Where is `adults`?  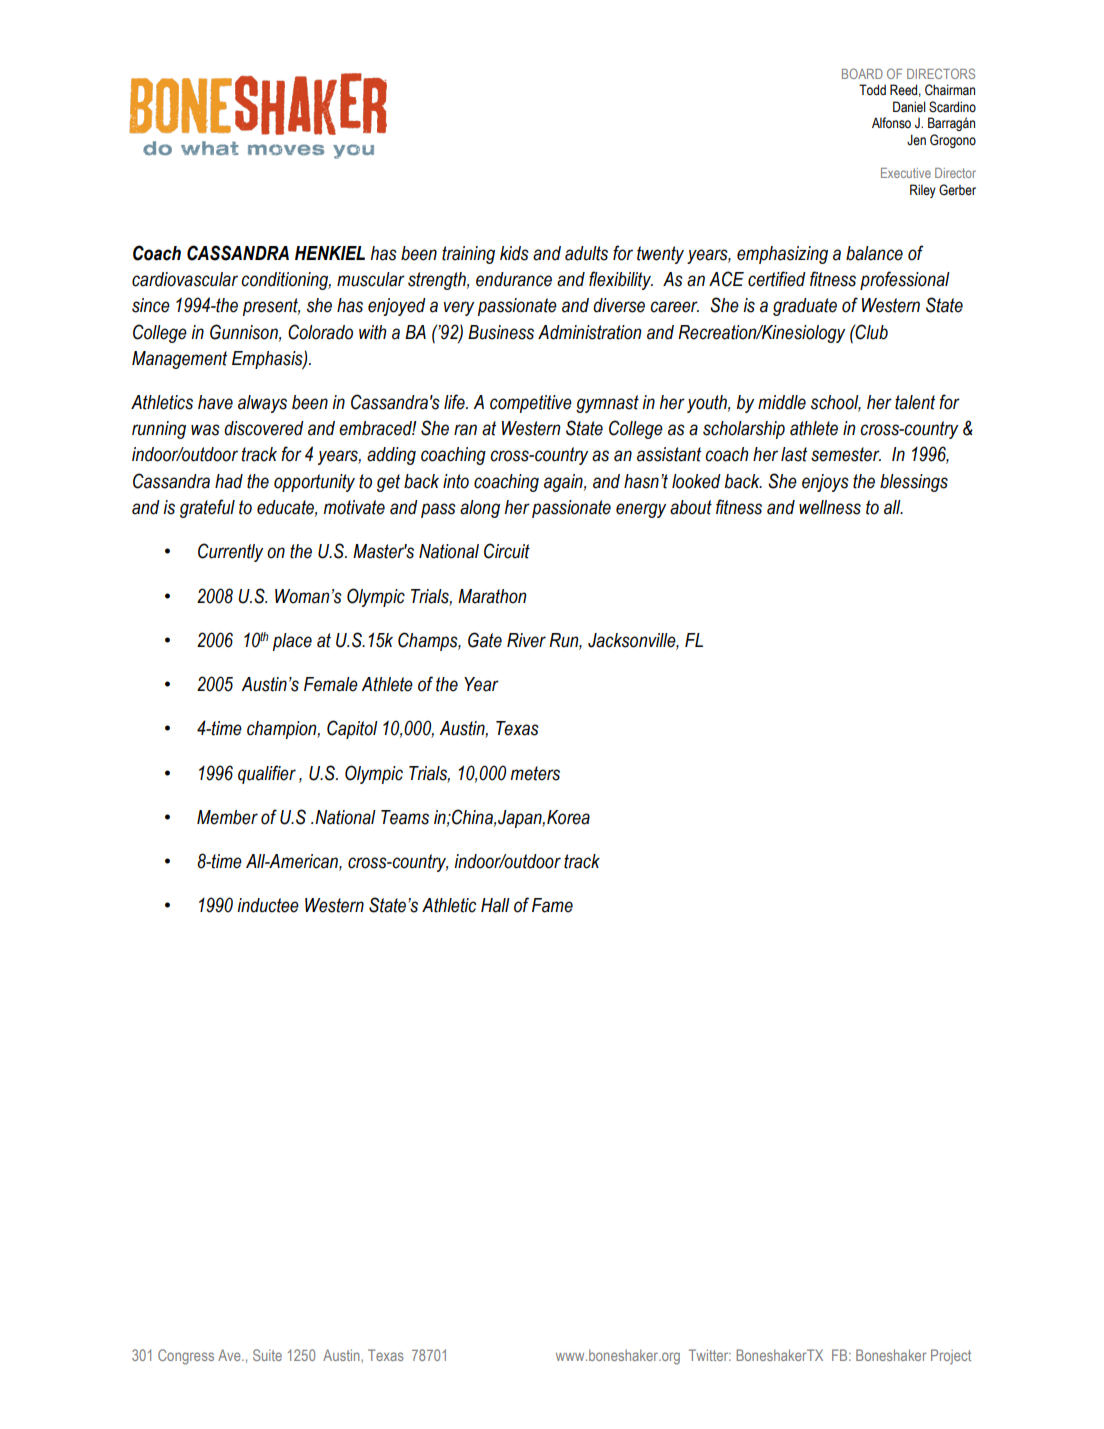
adults is located at coordinates (586, 253).
